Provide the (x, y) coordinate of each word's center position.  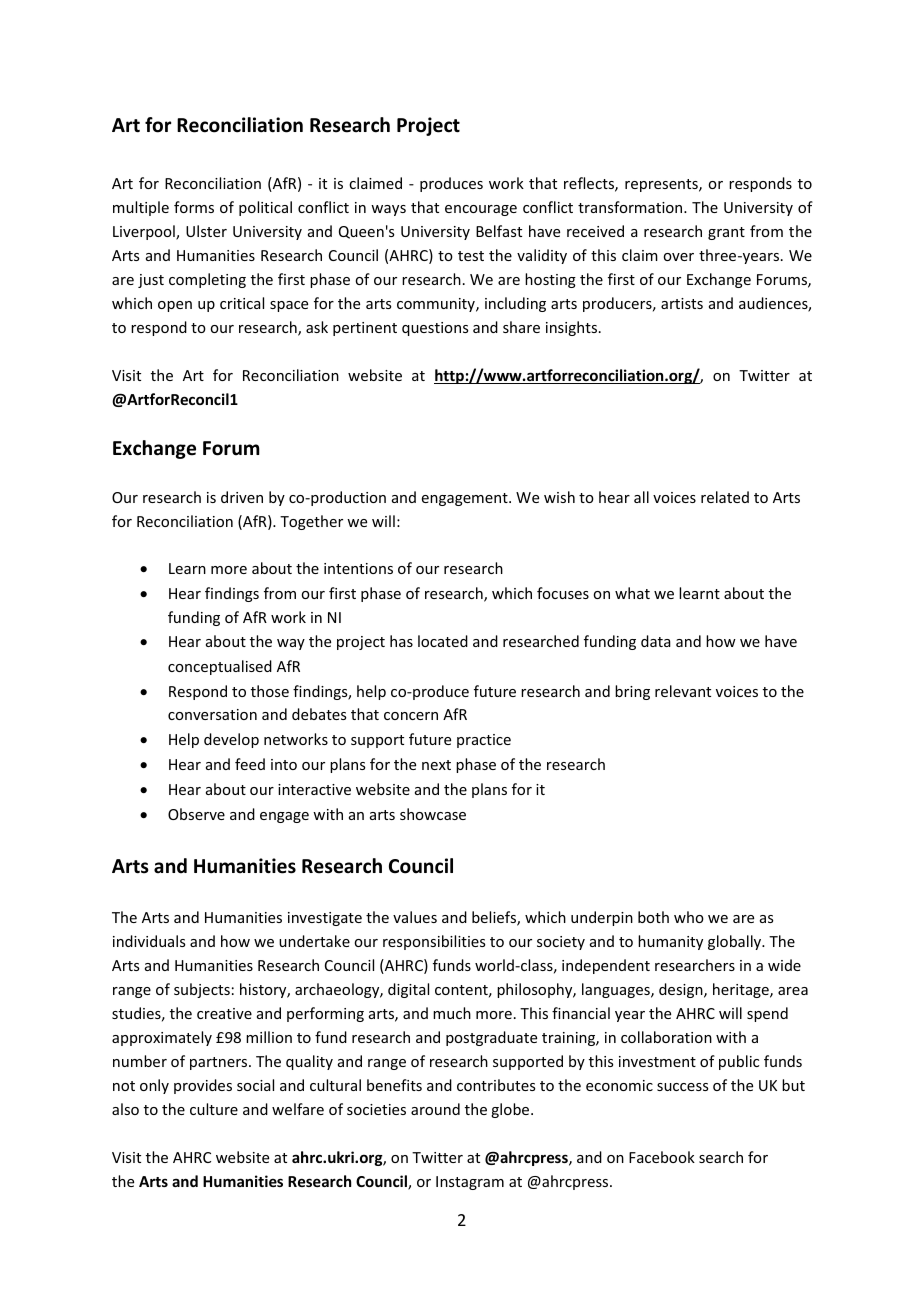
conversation (212, 714)
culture (214, 1109)
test (471, 256)
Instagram (470, 1183)
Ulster (206, 231)
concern (411, 716)
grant (726, 233)
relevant (683, 691)
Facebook (662, 1157)
